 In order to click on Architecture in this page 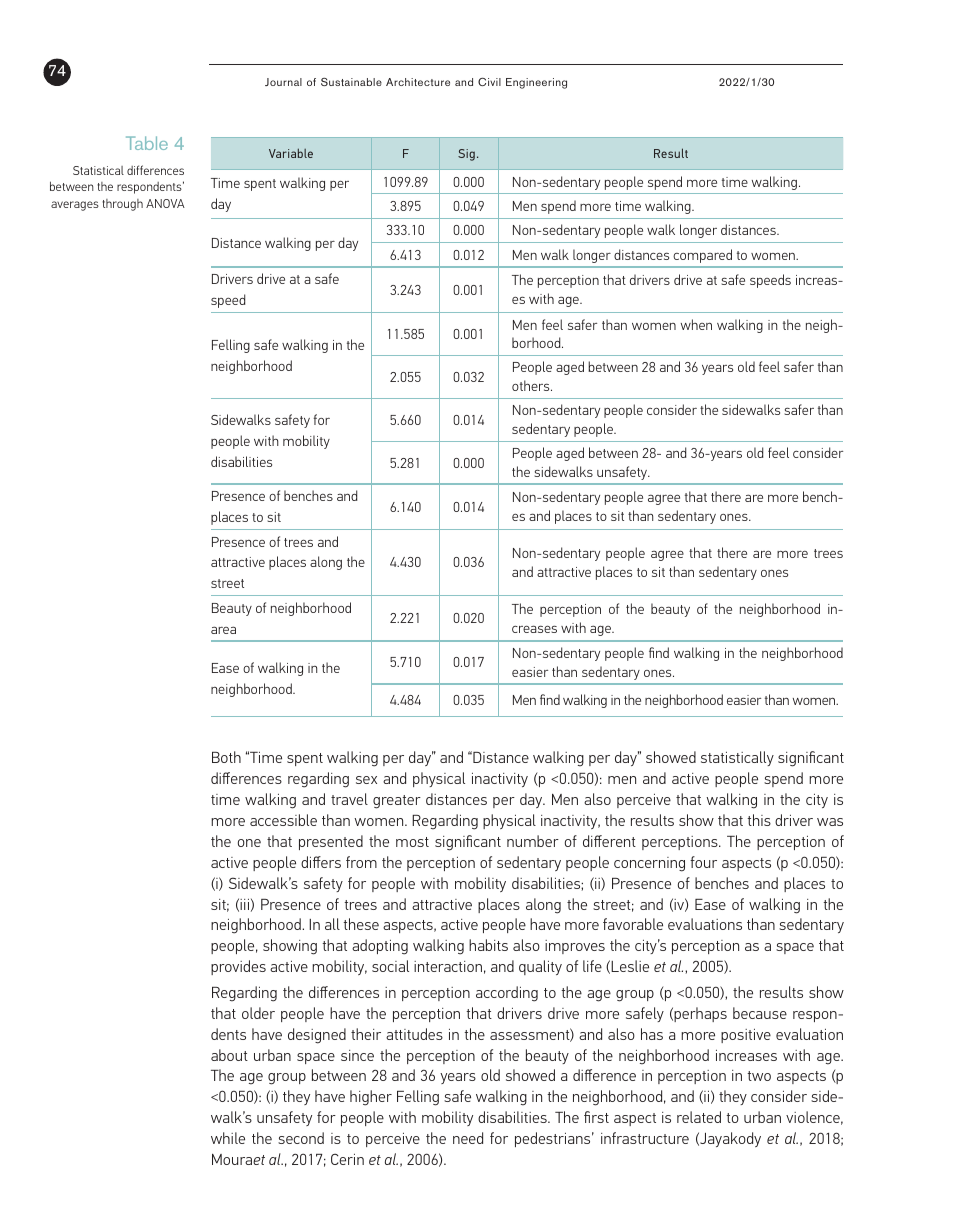, I will do `click(418, 82)`.
